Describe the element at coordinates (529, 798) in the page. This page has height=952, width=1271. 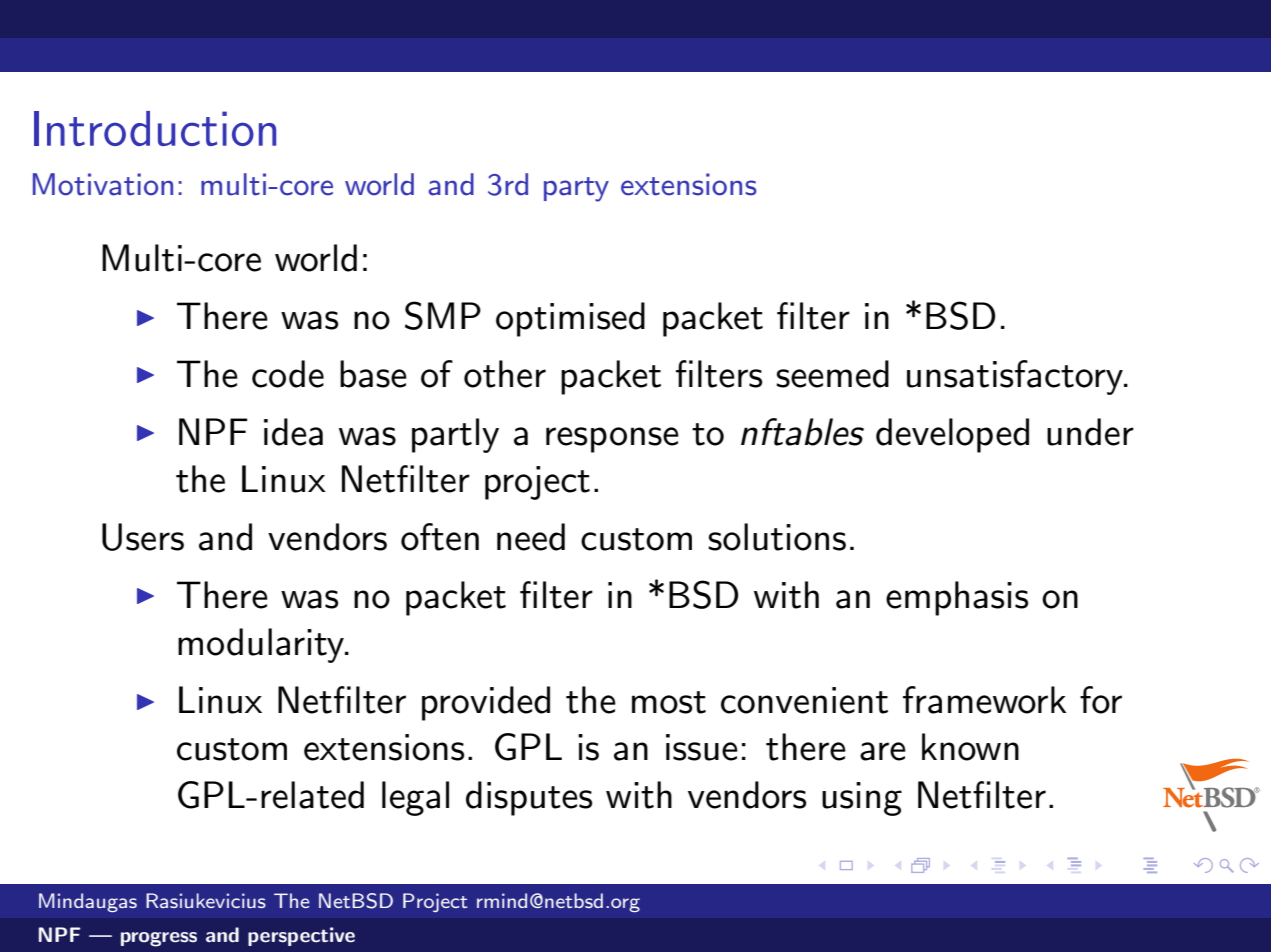
I see `disputes` at that location.
